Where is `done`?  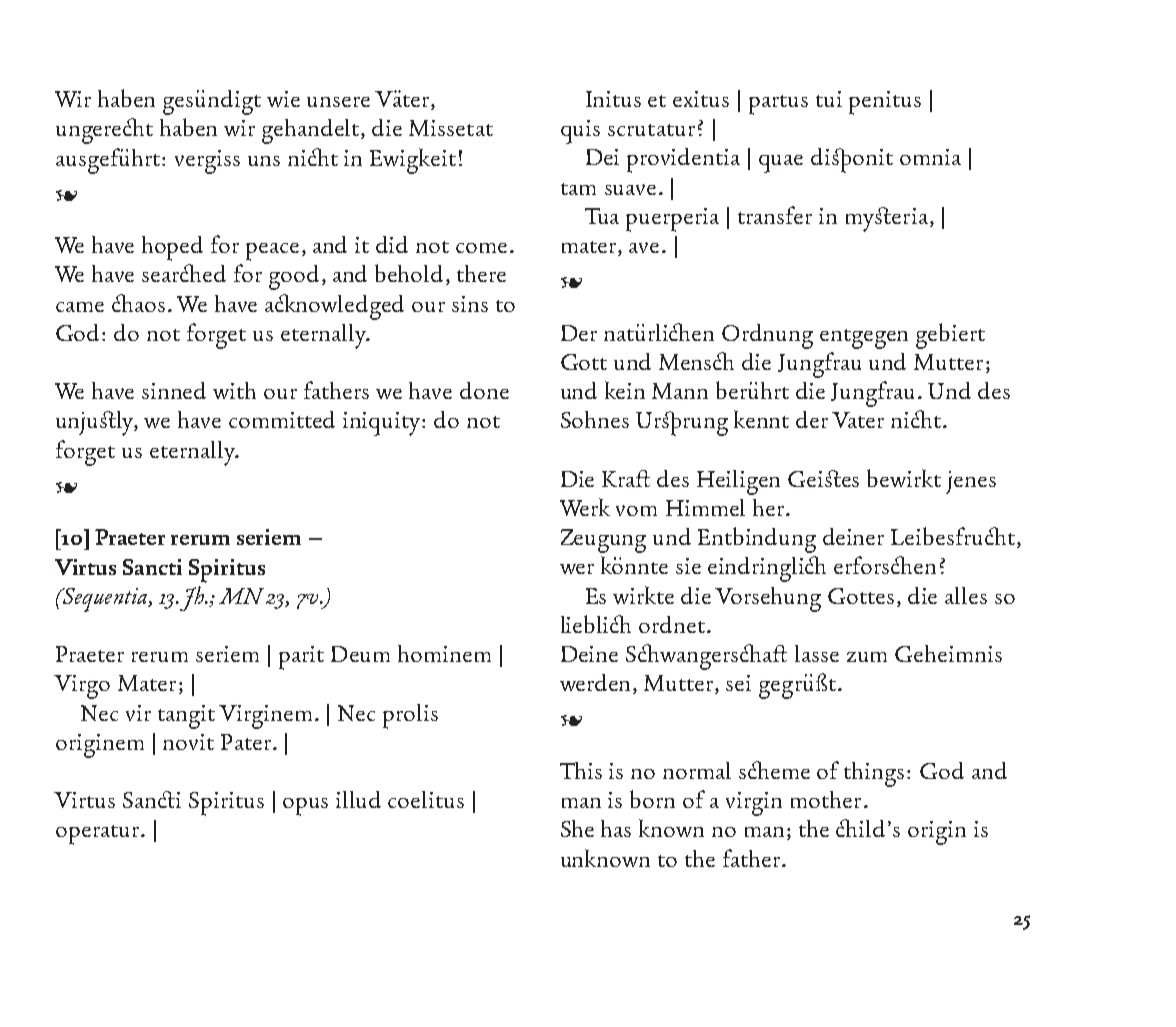
done is located at coordinates (484, 390).
